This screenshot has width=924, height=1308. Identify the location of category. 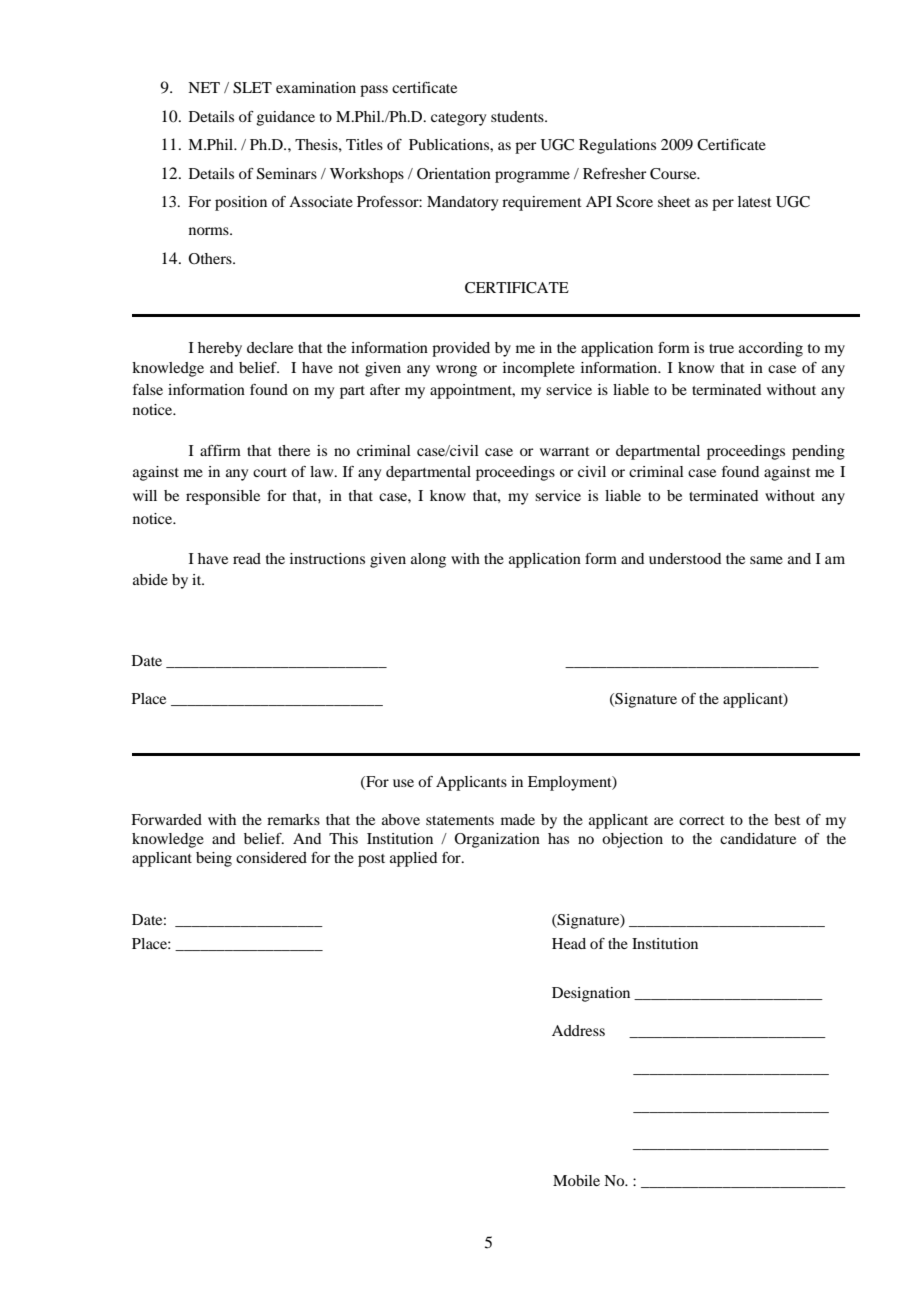
(458, 119).
